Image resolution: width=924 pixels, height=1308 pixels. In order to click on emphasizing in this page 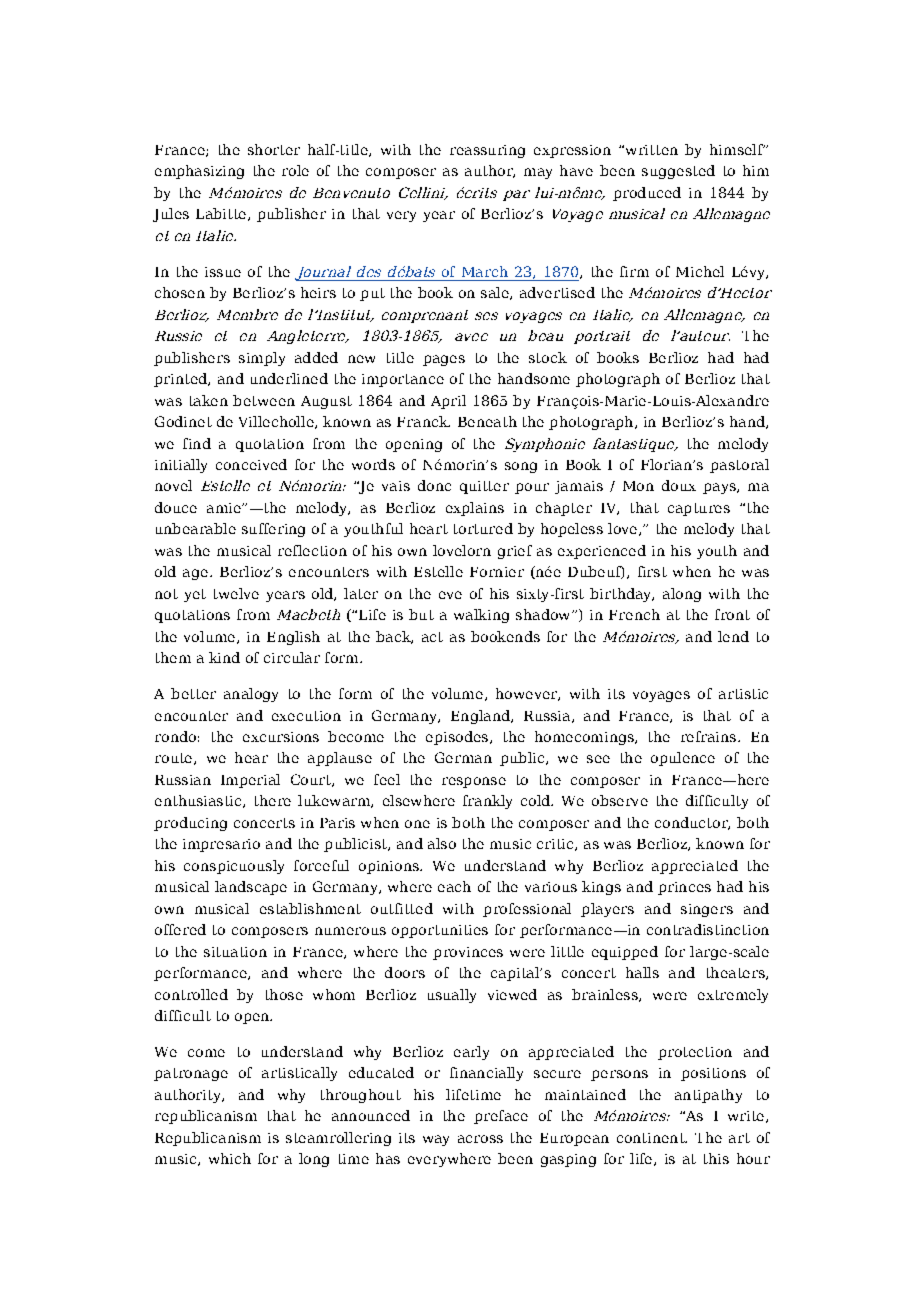, I will do `click(199, 172)`.
